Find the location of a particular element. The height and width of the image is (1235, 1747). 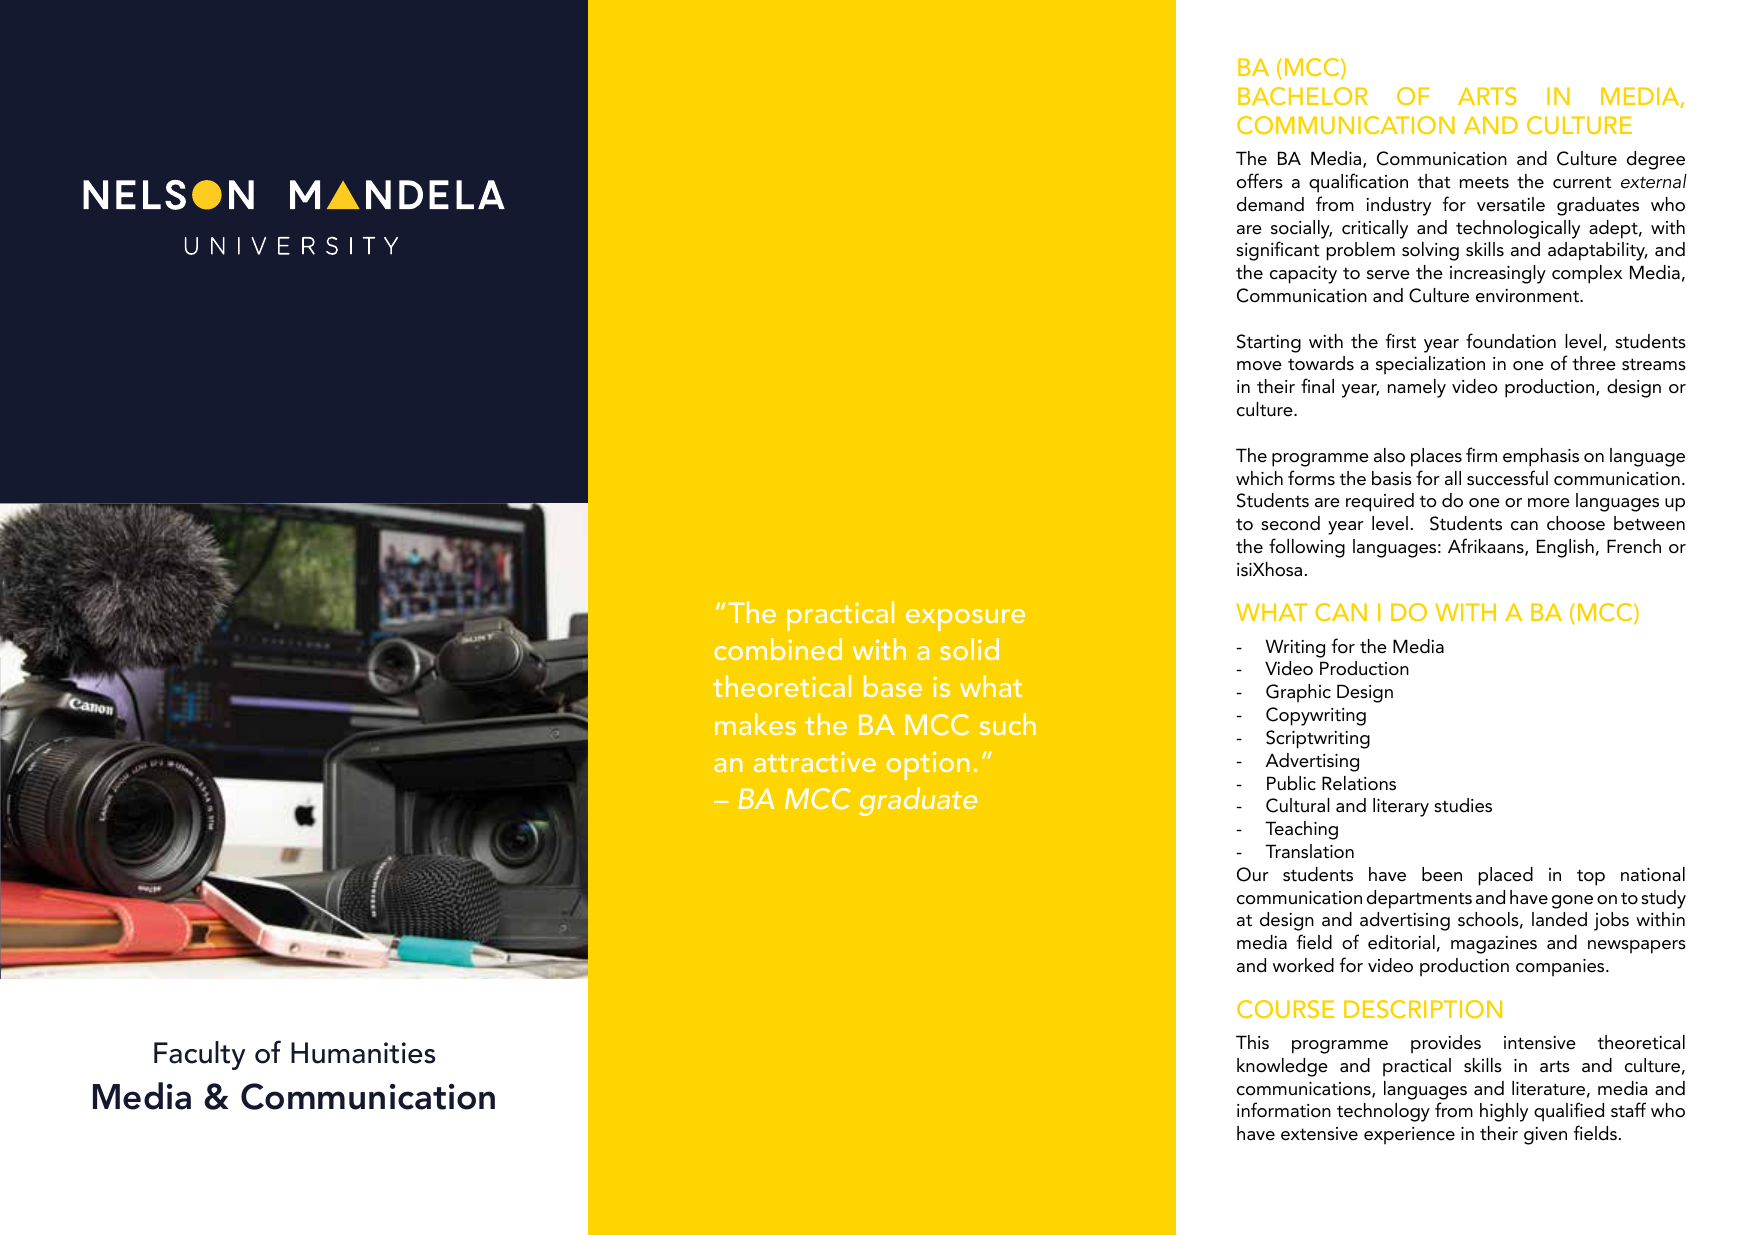

exposure is located at coordinates (965, 620).
